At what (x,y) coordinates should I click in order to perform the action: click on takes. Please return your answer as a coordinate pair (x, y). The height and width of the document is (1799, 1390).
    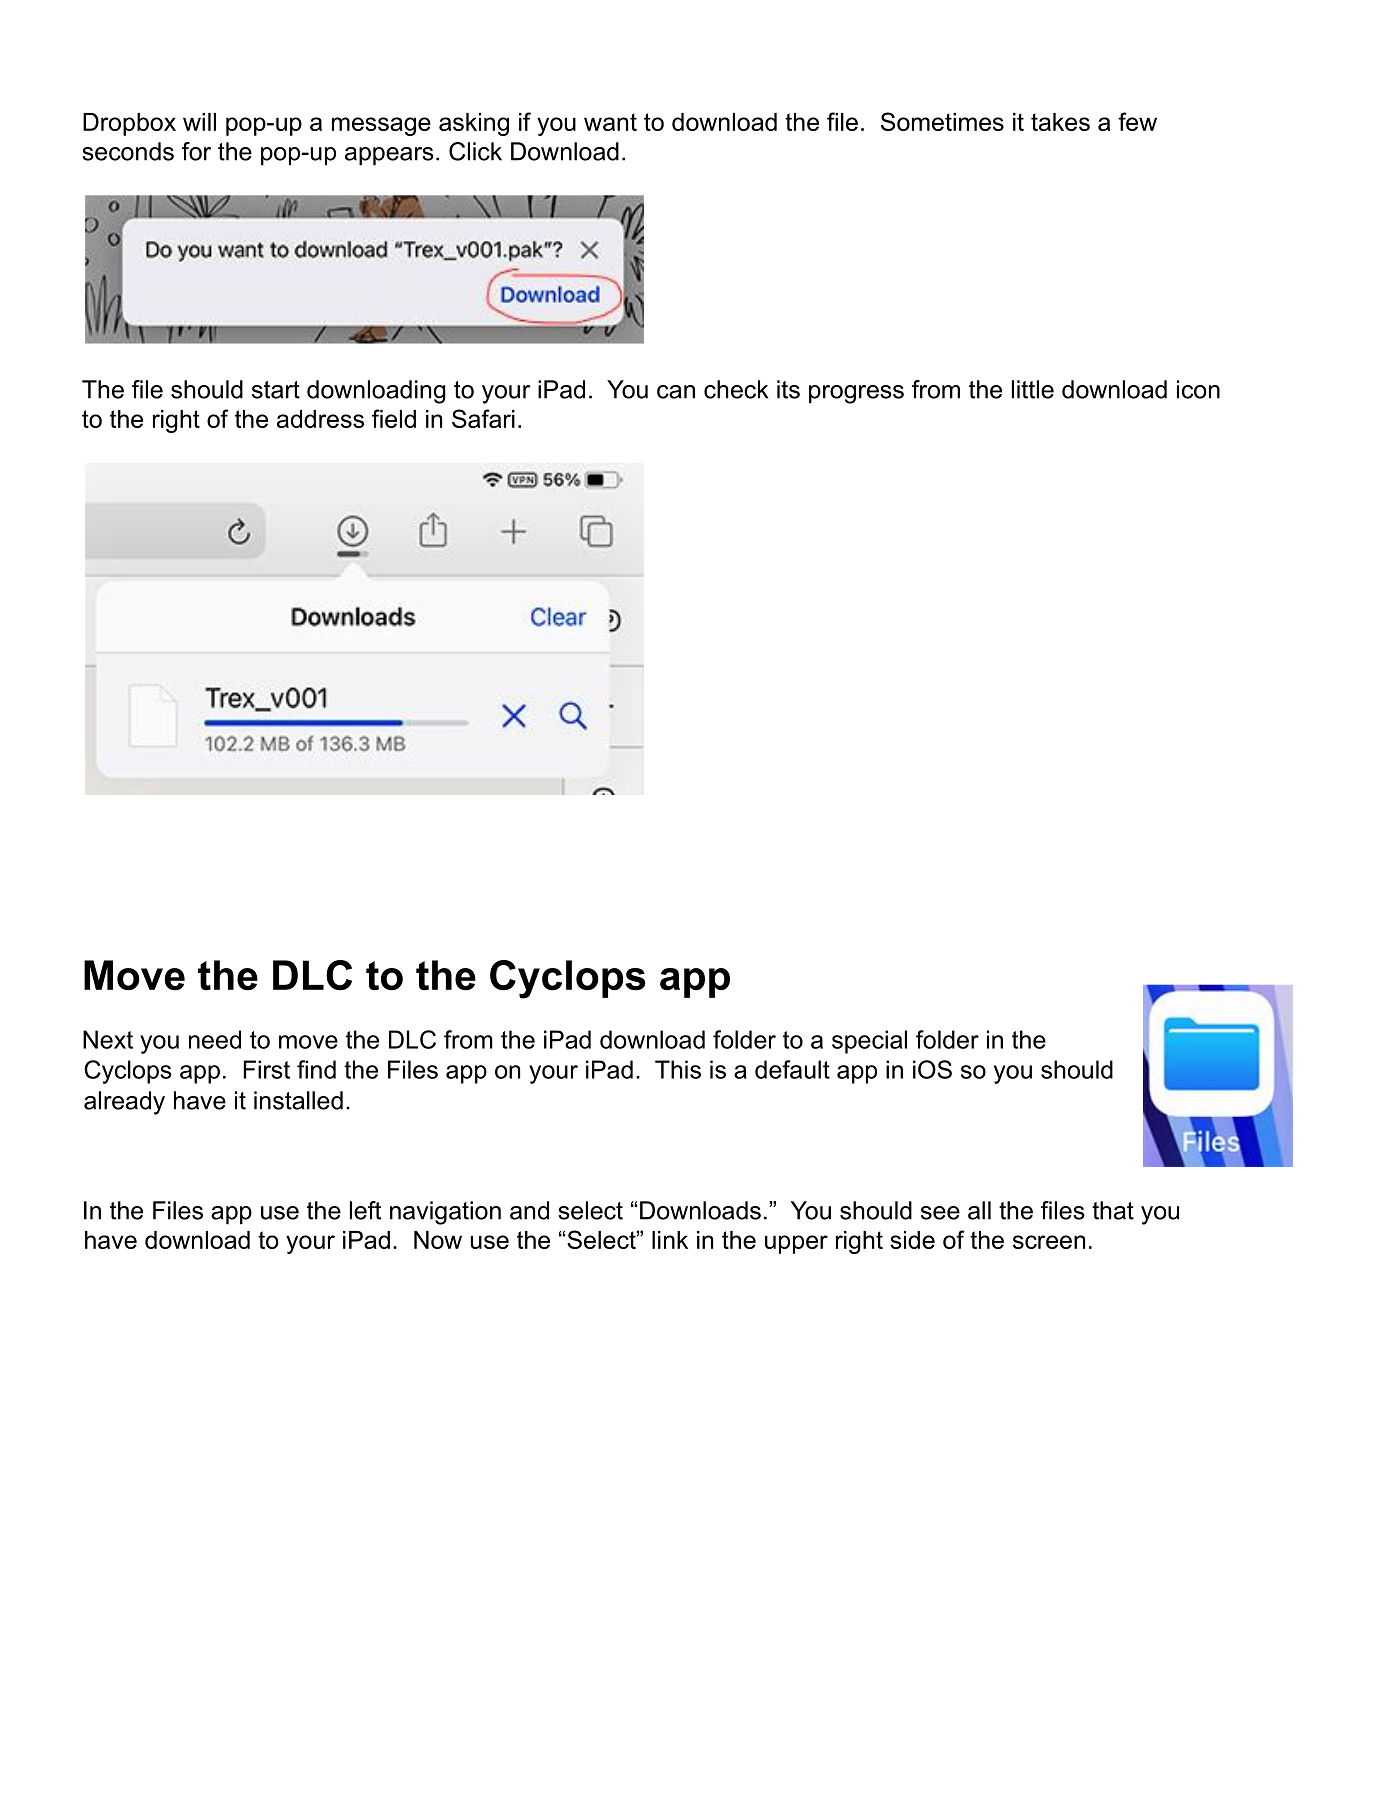
    Looking at the image, I should click on (1060, 122).
